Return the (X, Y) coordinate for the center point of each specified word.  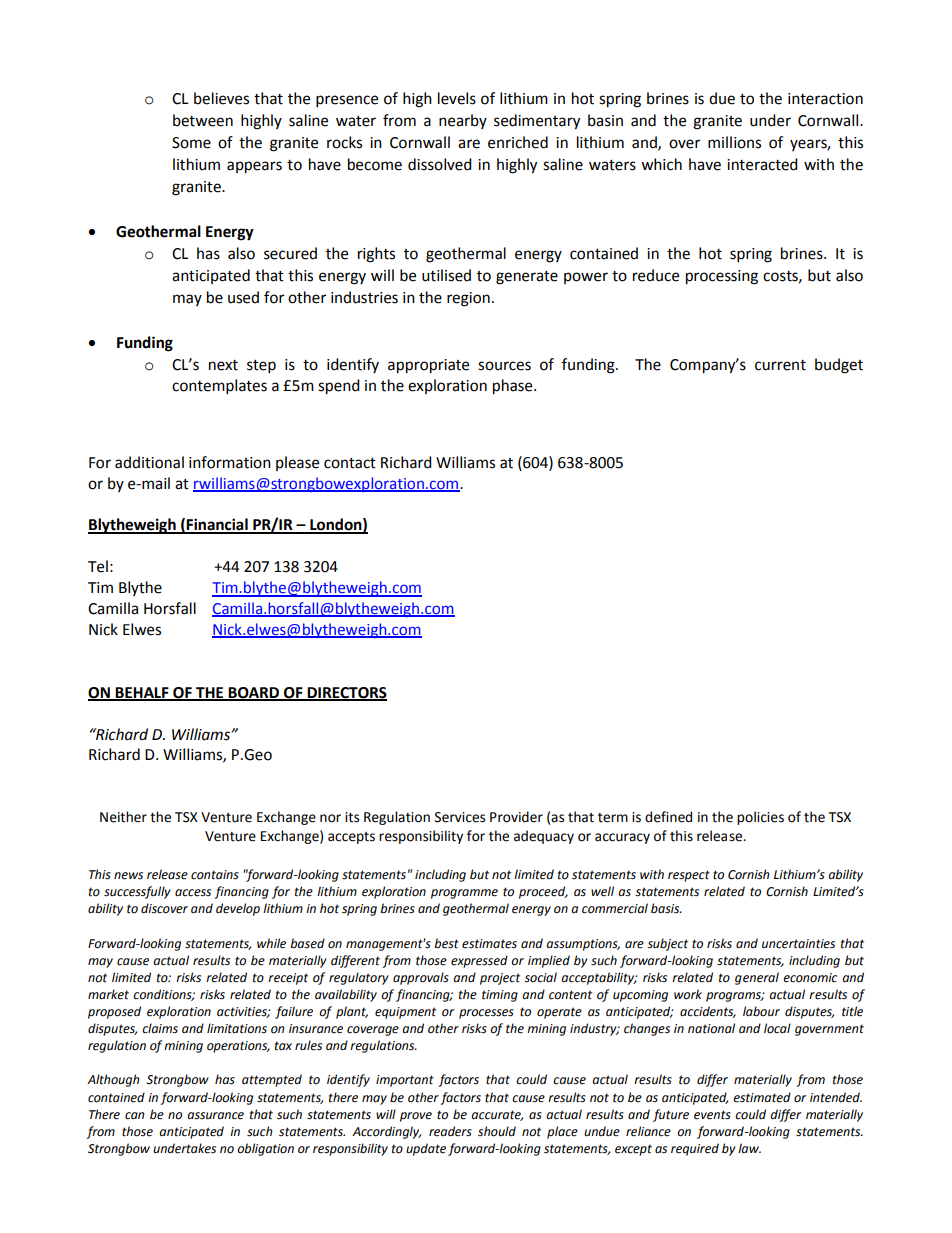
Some (191, 143)
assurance (215, 1116)
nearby (463, 121)
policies (760, 818)
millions (734, 142)
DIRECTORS (346, 693)
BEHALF (142, 693)
